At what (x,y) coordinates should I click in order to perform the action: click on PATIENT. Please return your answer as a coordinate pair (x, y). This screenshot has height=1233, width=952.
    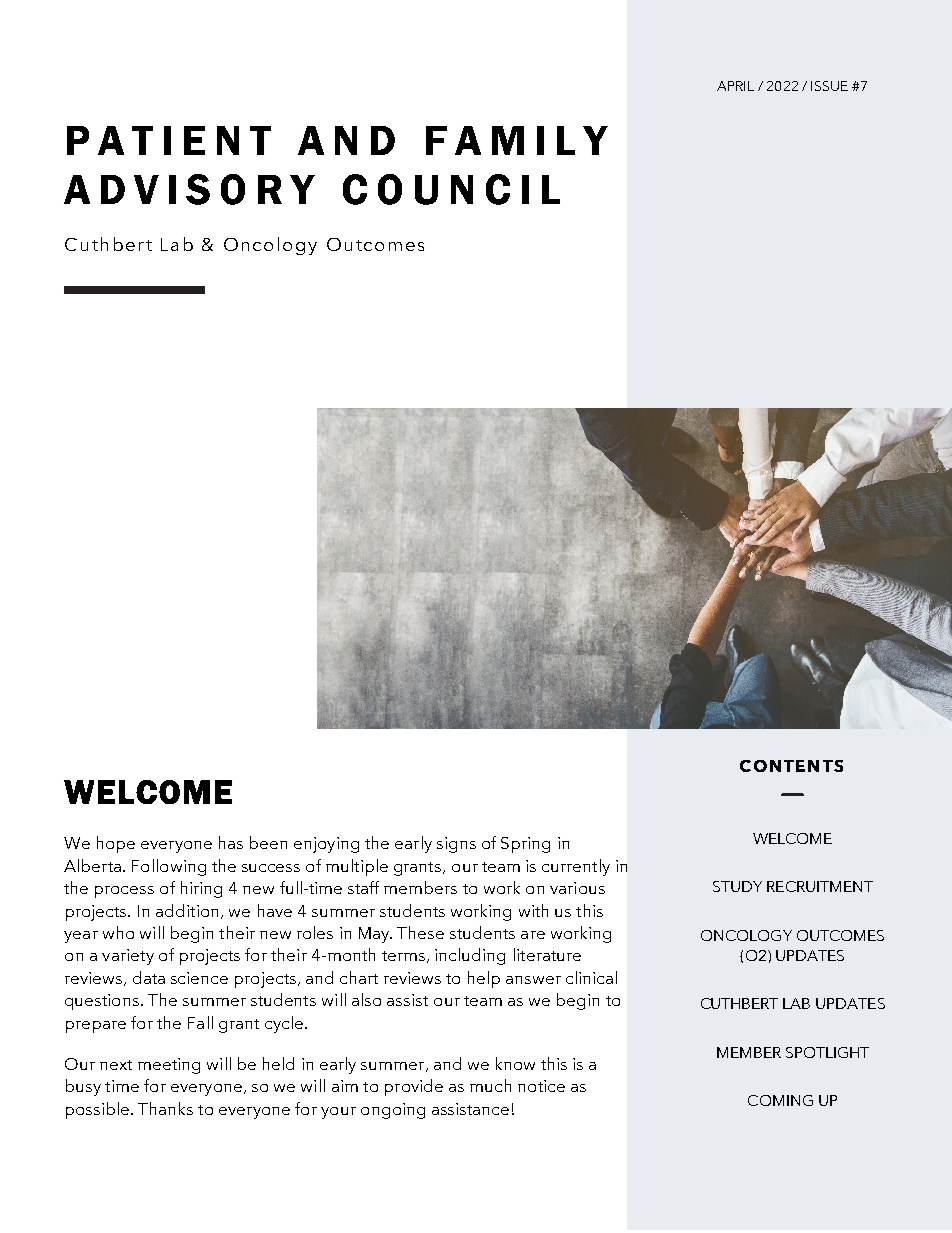
    Looking at the image, I should click on (169, 140).
